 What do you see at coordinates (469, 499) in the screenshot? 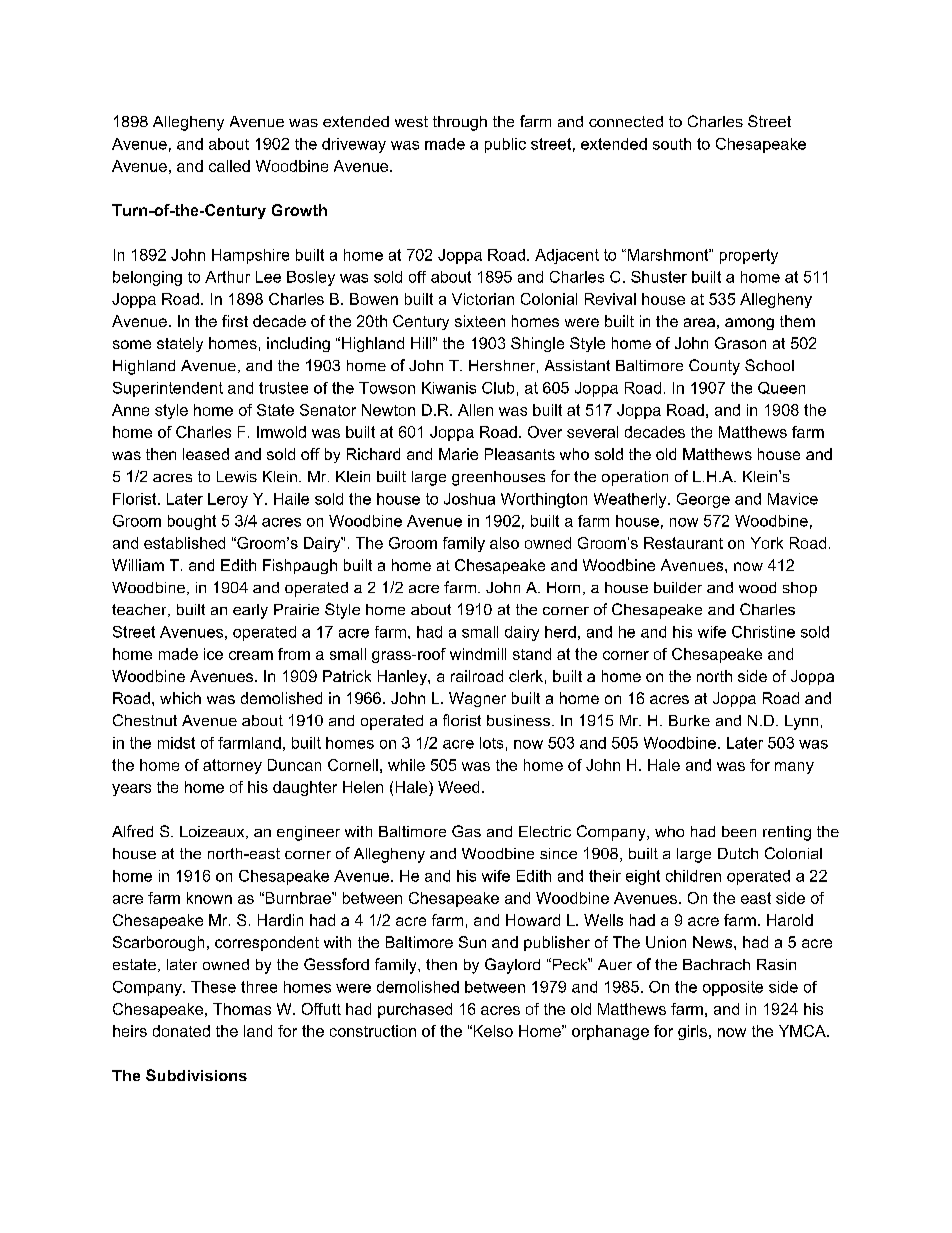
I see `Joshua` at bounding box center [469, 499].
